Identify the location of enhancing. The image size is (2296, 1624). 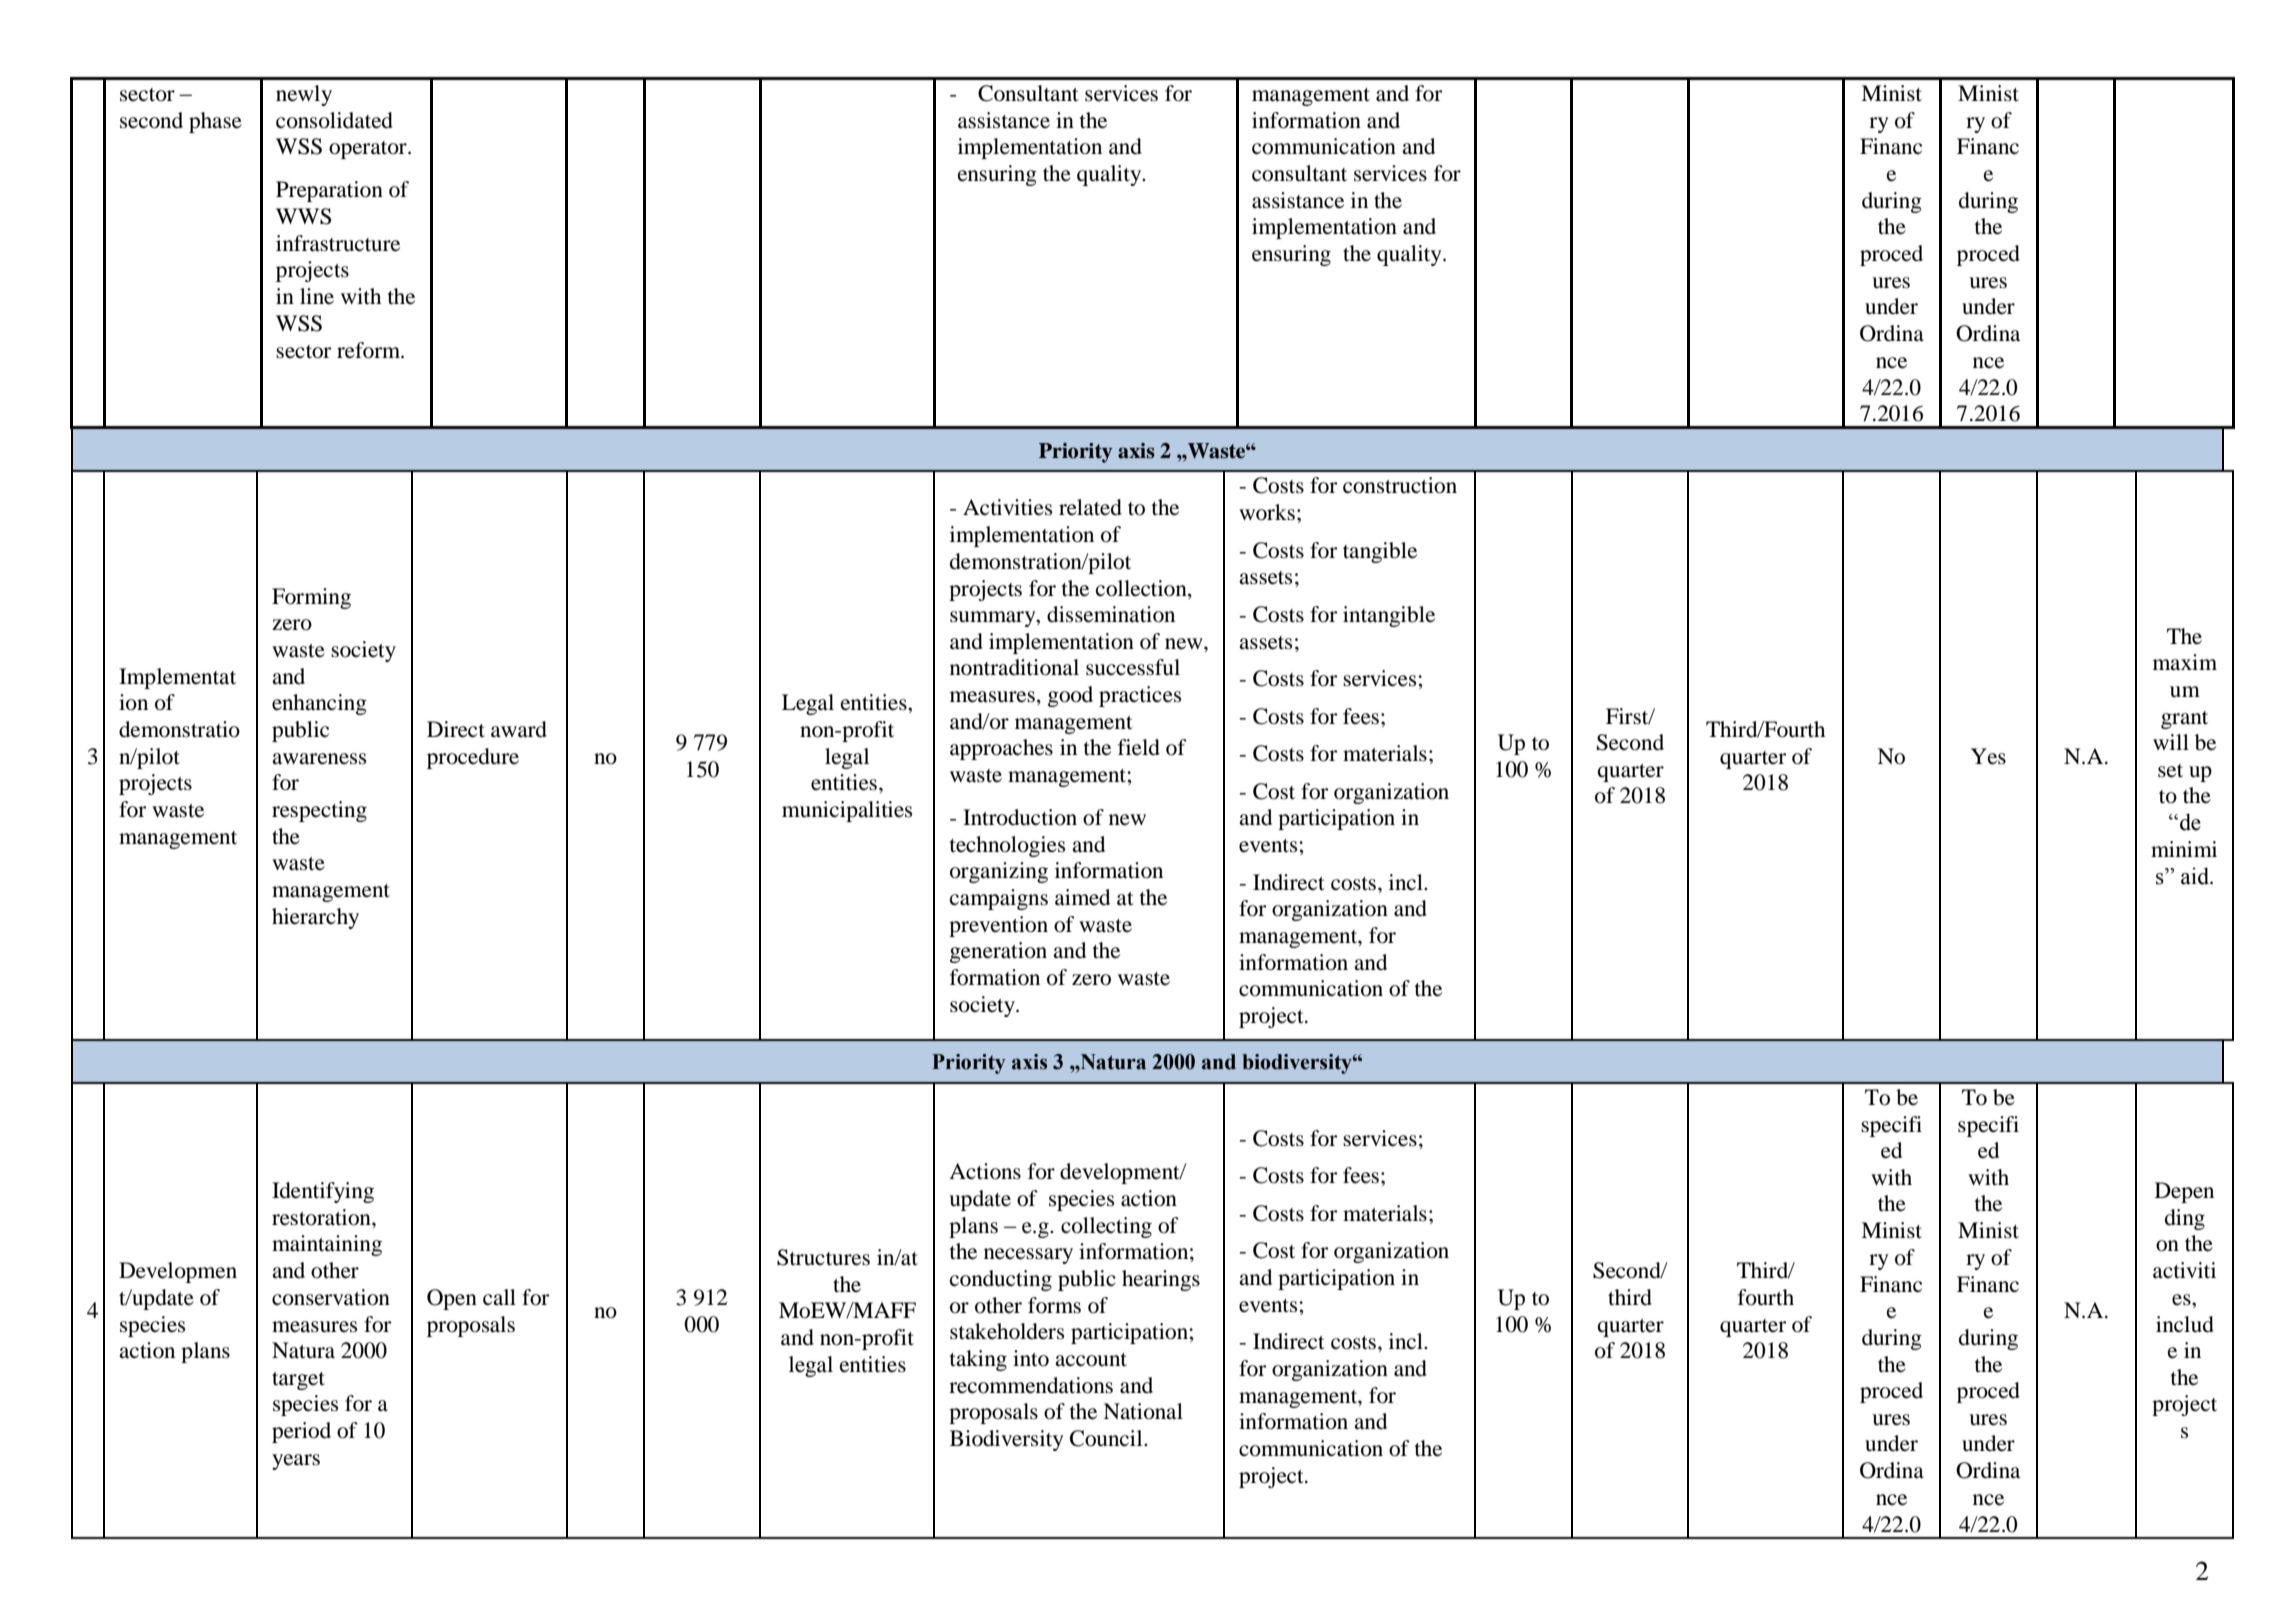
(319, 704).
